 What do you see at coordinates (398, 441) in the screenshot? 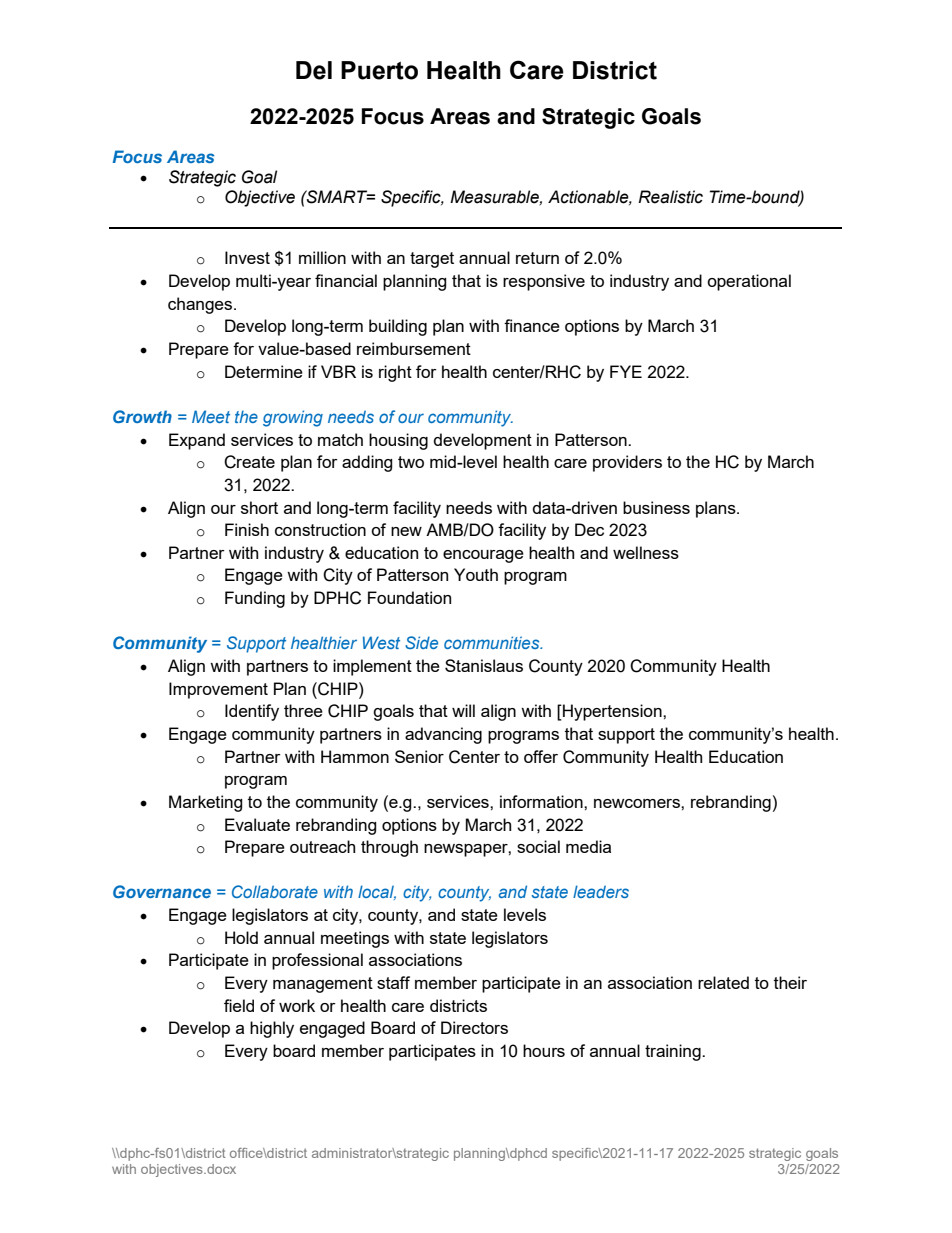
I see `housing` at bounding box center [398, 441].
